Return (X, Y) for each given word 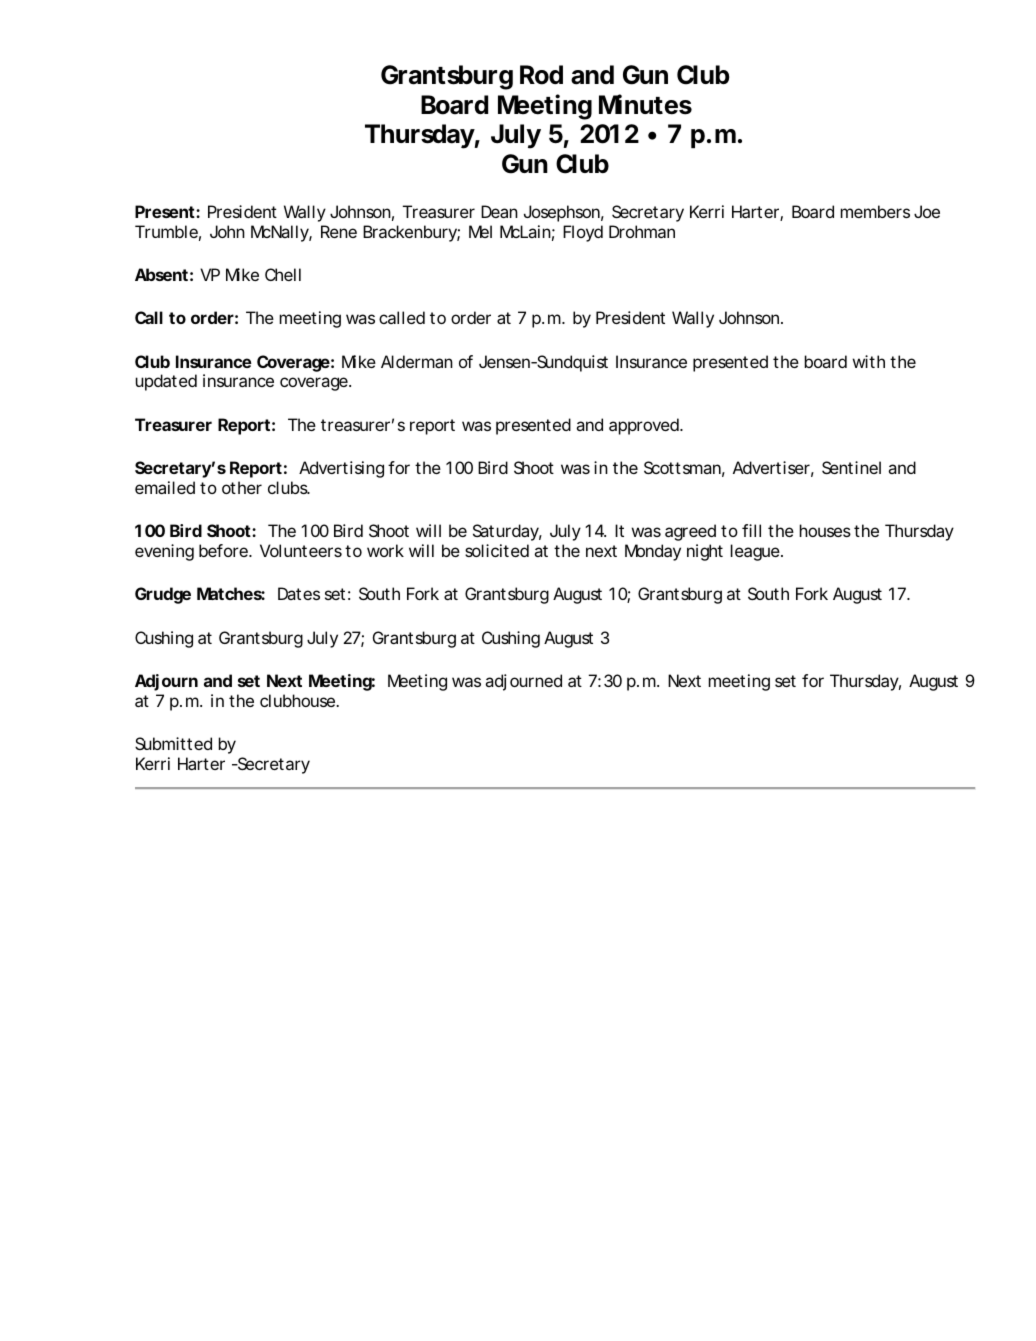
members (875, 211)
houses (825, 530)
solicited (497, 550)
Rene (339, 231)
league (755, 552)
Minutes (645, 104)
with (869, 361)
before (223, 550)
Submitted (173, 743)
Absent (161, 274)
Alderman (417, 361)
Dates (299, 593)
